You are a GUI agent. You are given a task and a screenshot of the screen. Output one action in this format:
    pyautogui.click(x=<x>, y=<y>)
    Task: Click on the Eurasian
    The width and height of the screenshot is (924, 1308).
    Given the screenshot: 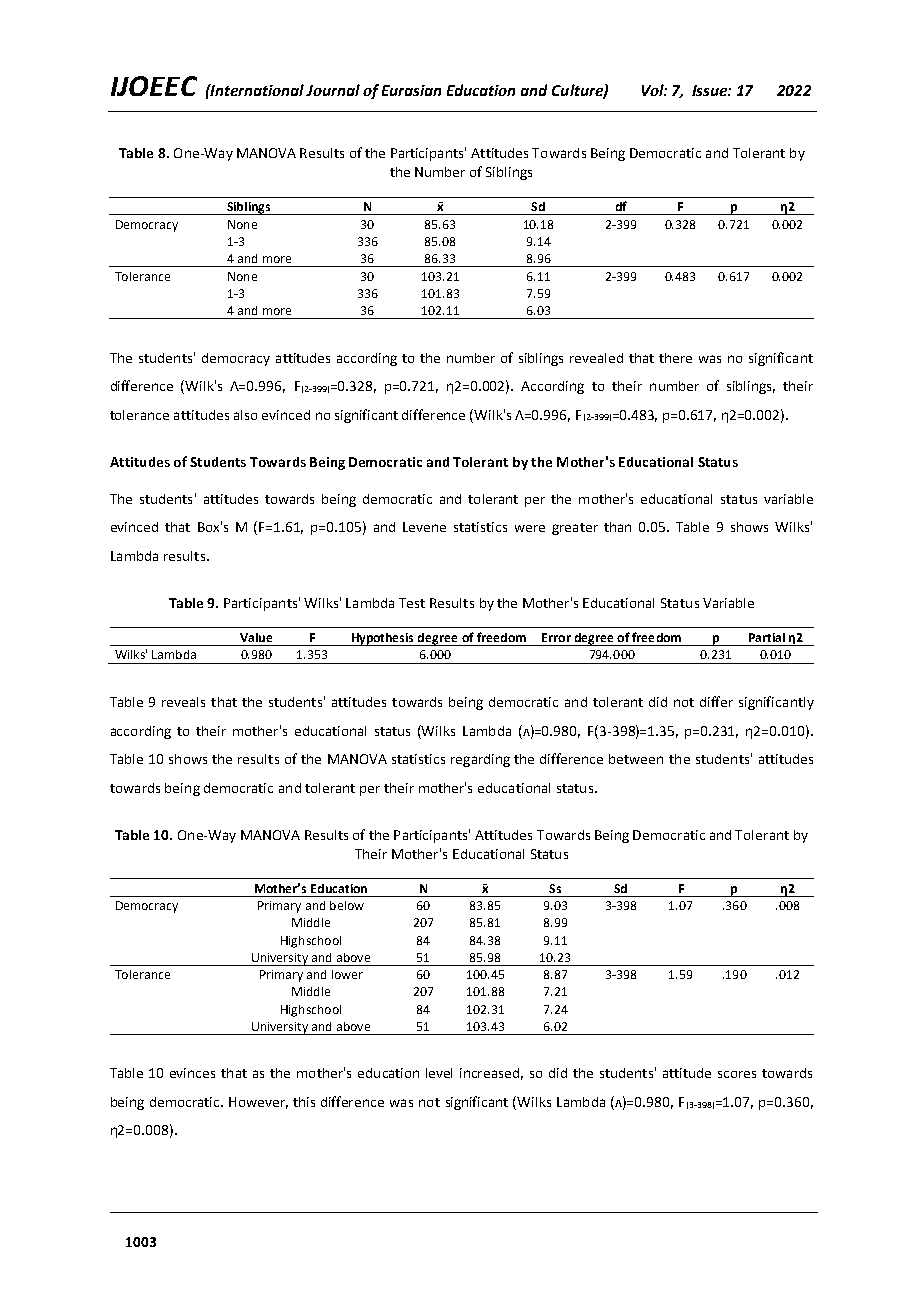 What is the action you would take?
    pyautogui.click(x=411, y=90)
